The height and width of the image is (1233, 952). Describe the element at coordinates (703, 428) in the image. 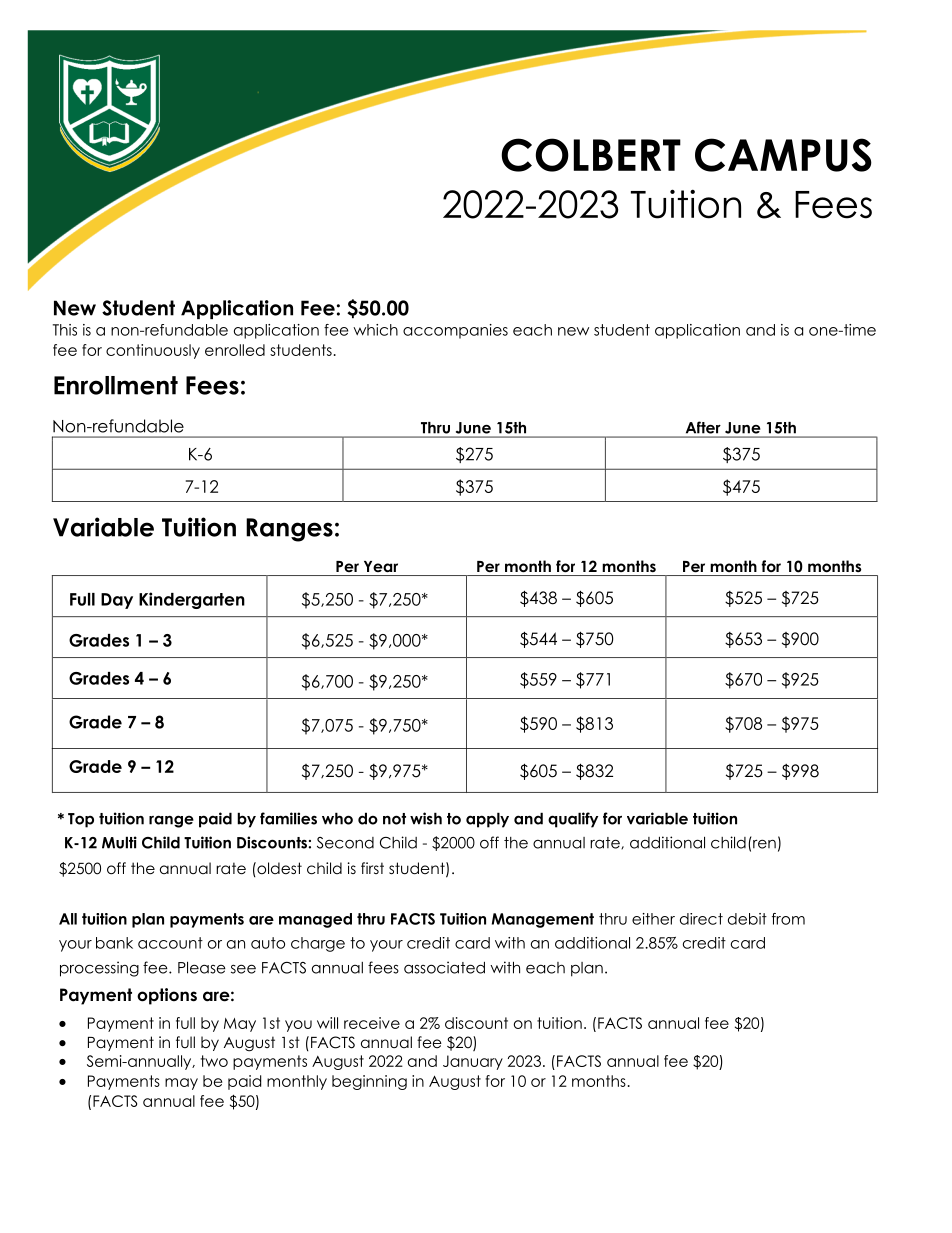

I see `After` at that location.
